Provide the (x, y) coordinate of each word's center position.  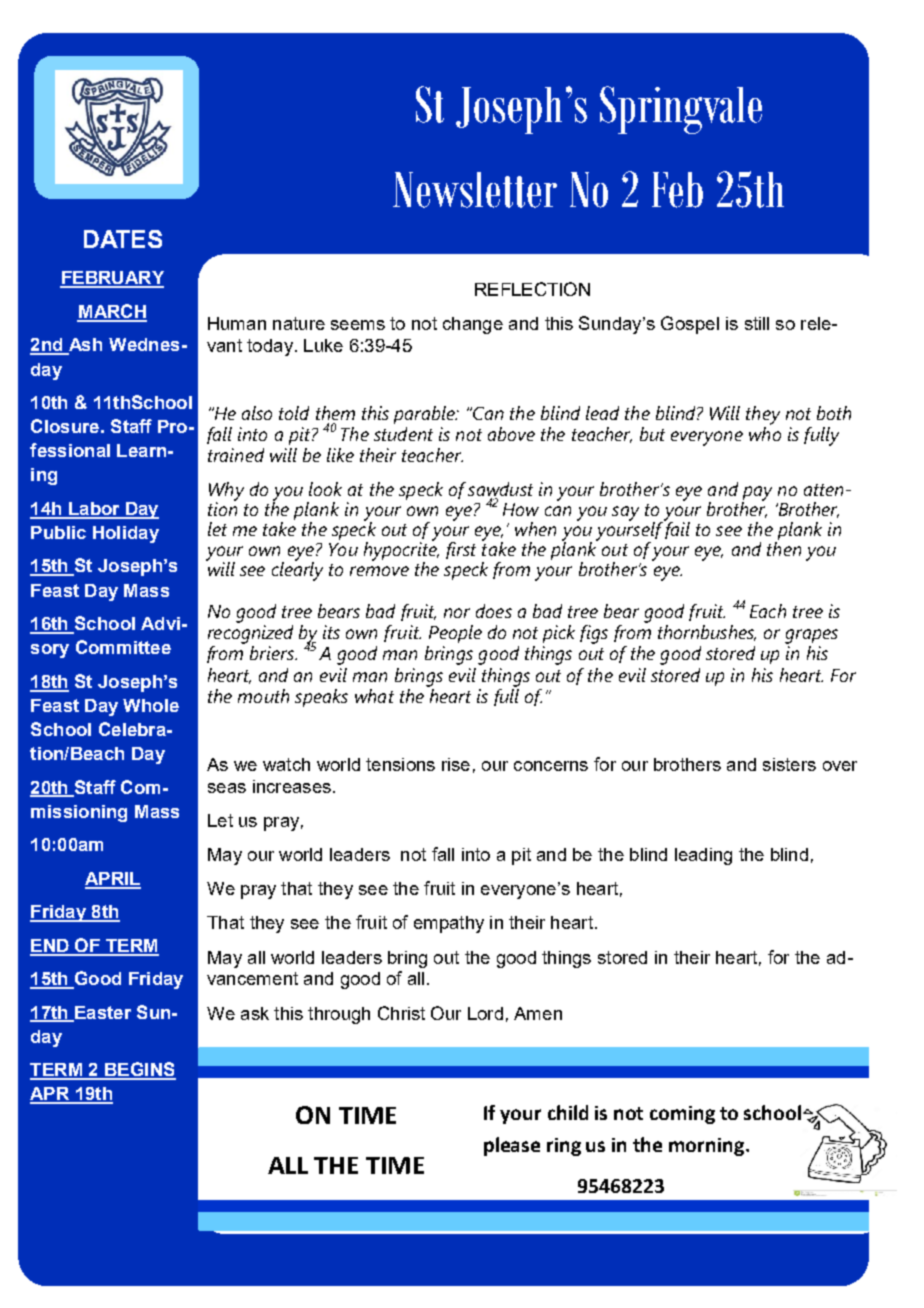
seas (227, 788)
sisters (789, 764)
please (512, 1146)
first (461, 550)
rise (456, 764)
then (784, 549)
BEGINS (139, 1070)
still (757, 323)
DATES (123, 239)
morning (708, 1147)
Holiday (126, 534)
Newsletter (475, 190)
